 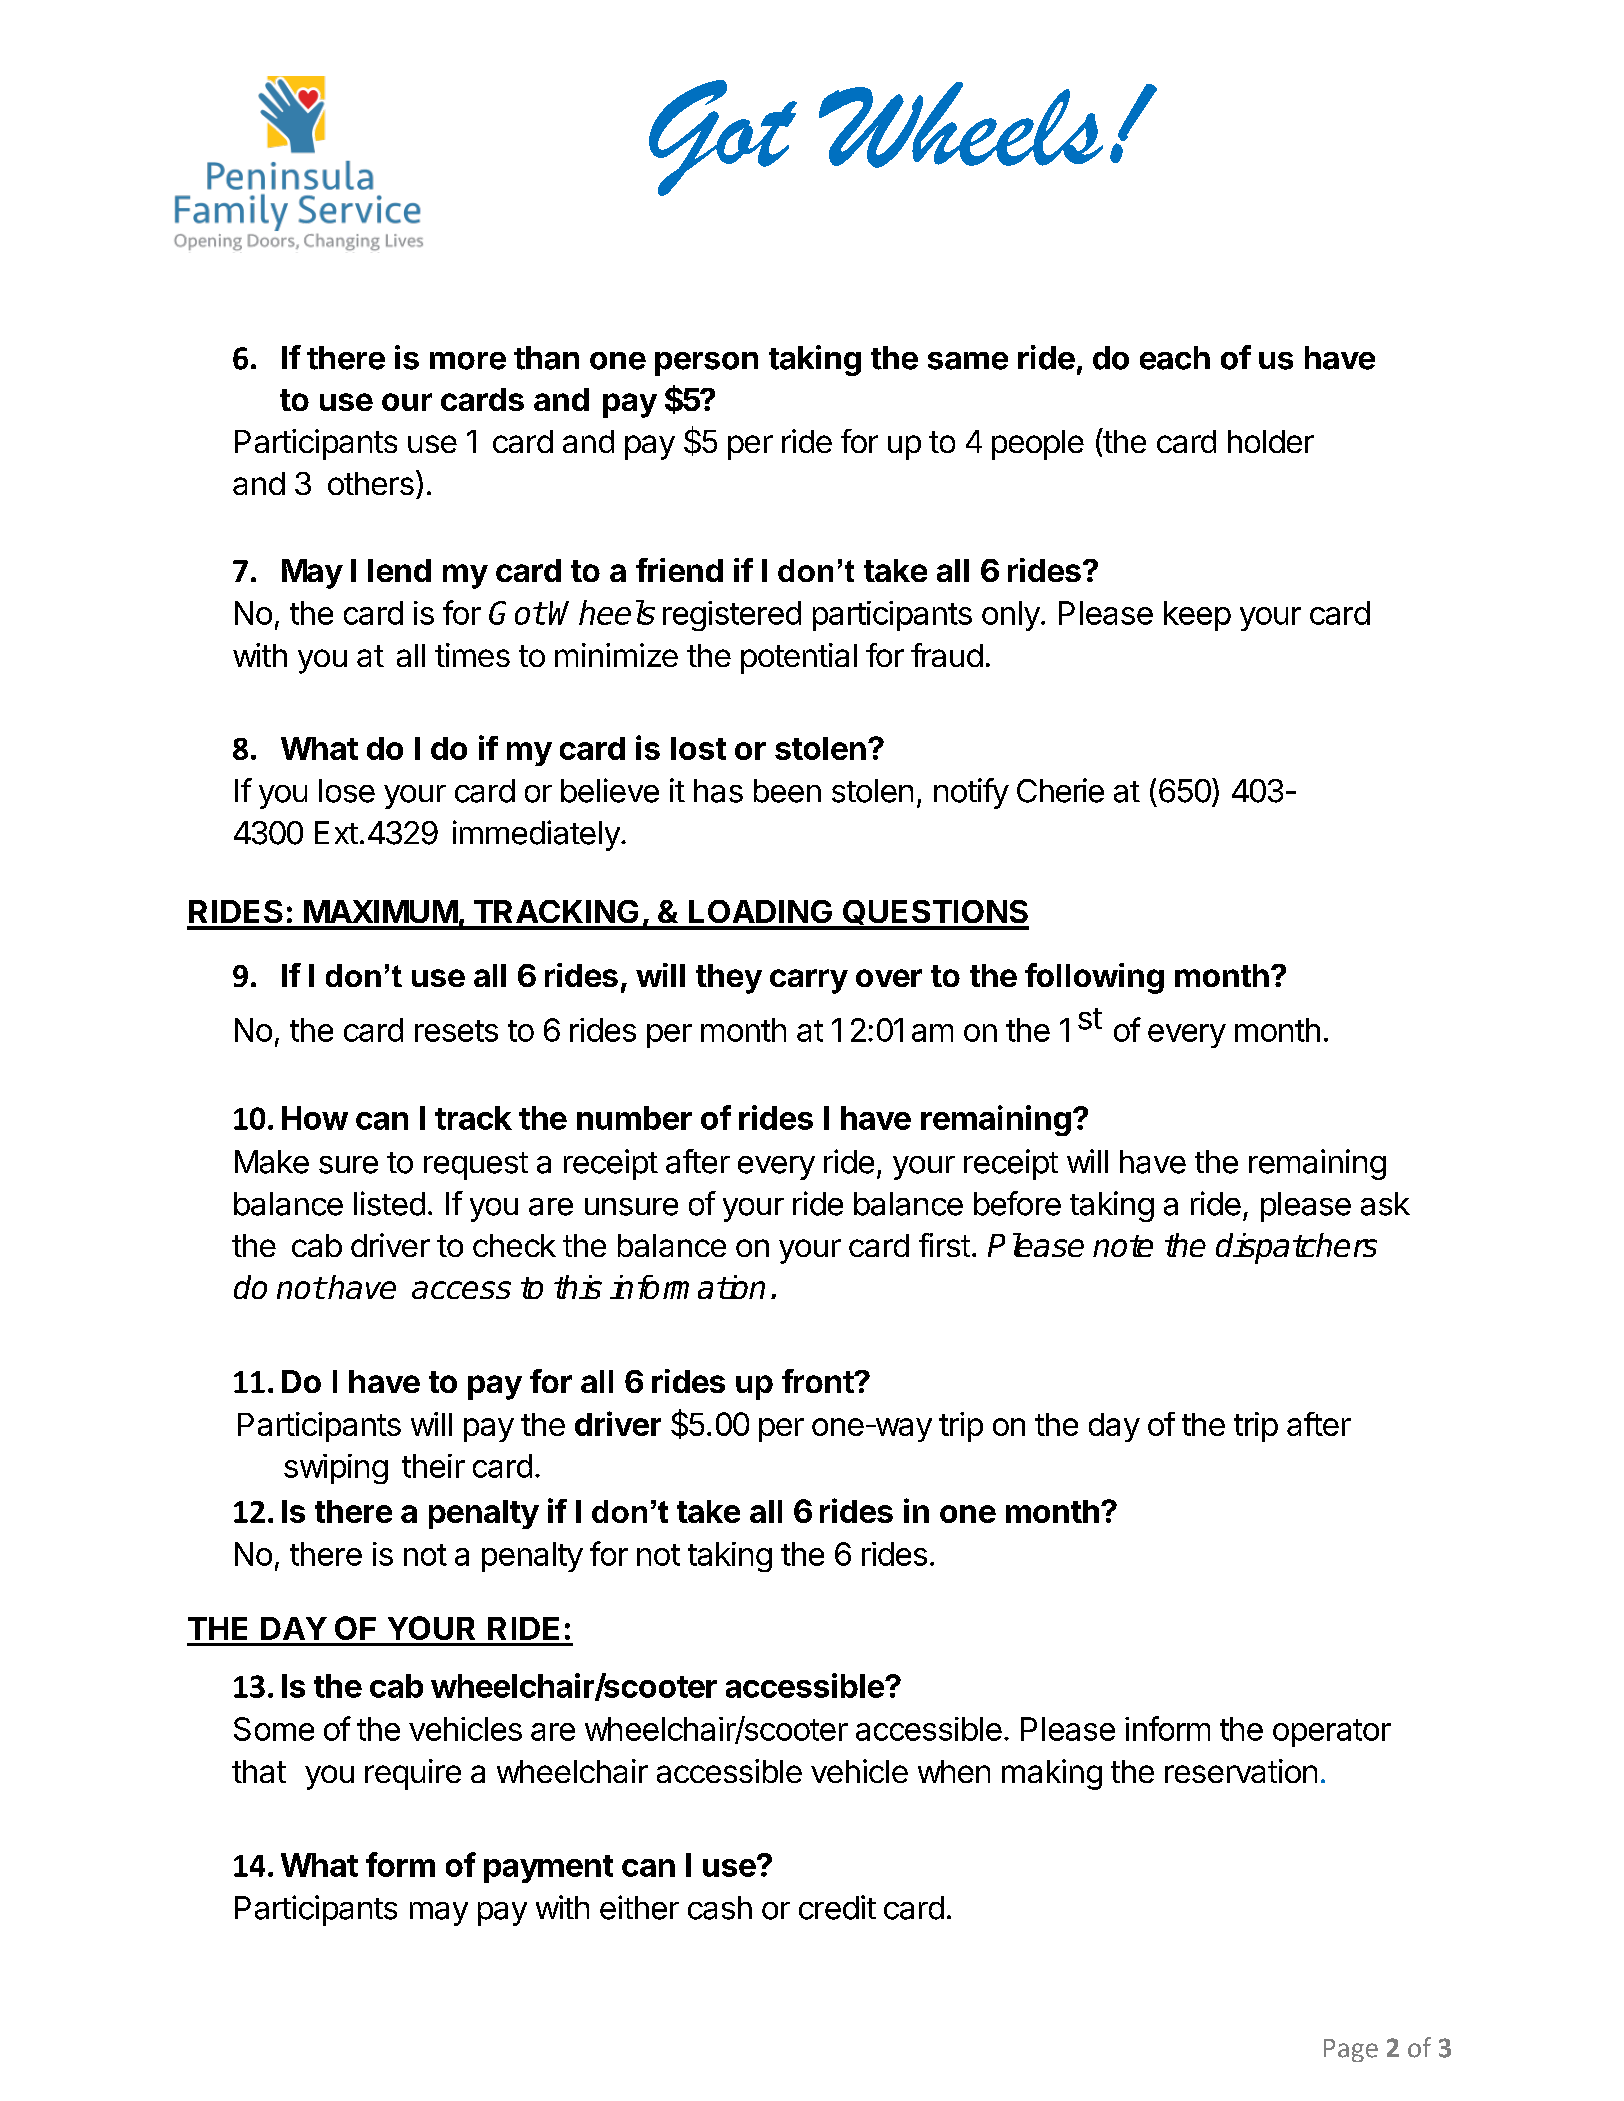 What do you see at coordinates (456, 1031) in the document?
I see `resets` at bounding box center [456, 1031].
